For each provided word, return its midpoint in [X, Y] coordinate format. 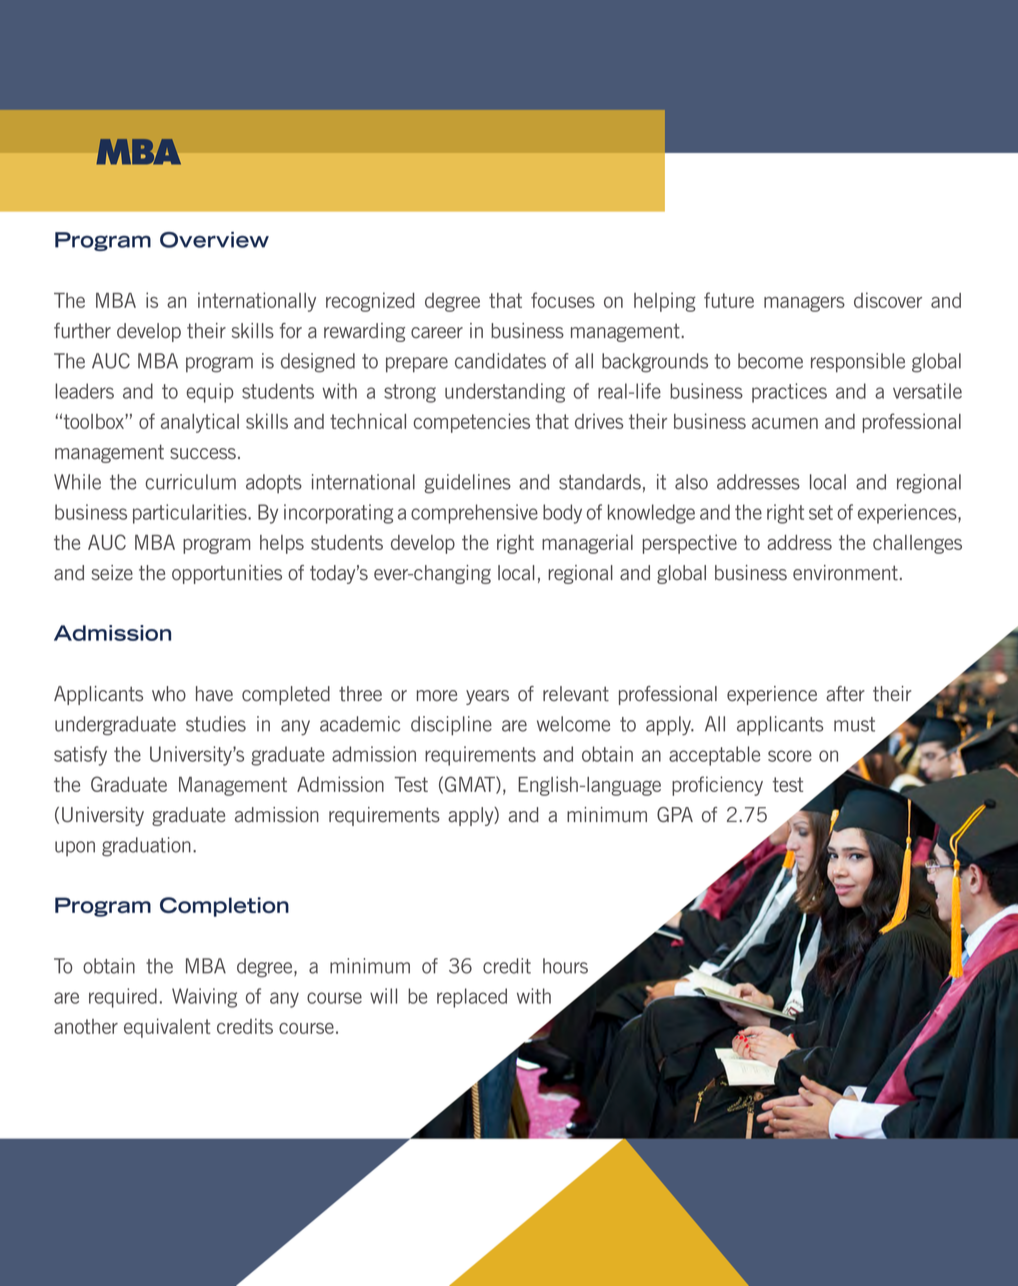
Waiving [204, 998]
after [845, 694]
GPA [675, 814]
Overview [214, 240]
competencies [472, 423]
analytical [200, 423]
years [487, 697]
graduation [146, 847]
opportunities [227, 574]
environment [845, 573]
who [169, 693]
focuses [563, 300]
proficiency [717, 786]
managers [804, 304]
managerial [587, 544]
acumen [785, 423]
